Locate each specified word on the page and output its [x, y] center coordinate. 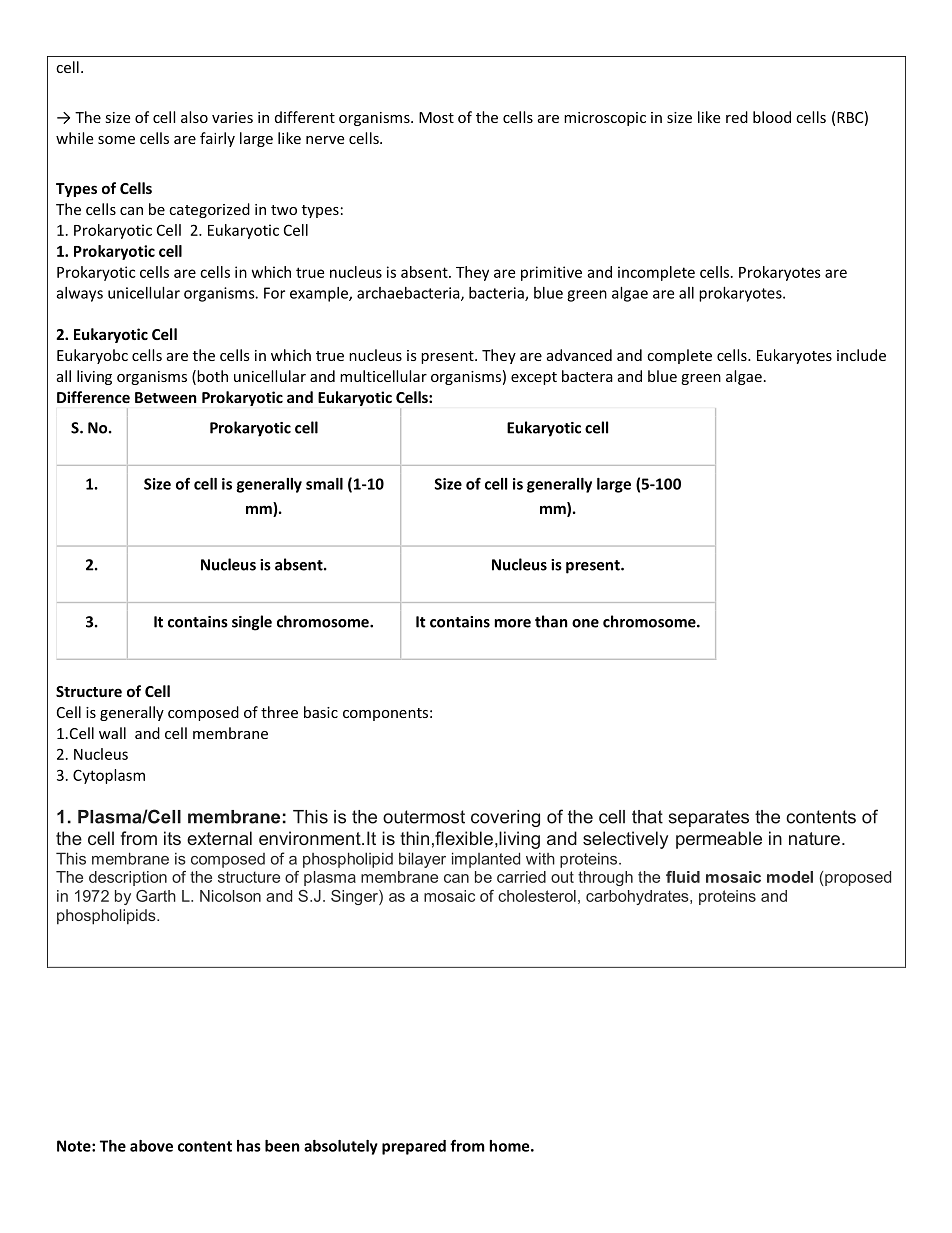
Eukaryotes [794, 356]
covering [505, 818]
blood [772, 117]
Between [166, 397]
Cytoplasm [109, 776]
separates [709, 818]
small [324, 484]
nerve [325, 140]
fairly [217, 139]
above [151, 1146]
